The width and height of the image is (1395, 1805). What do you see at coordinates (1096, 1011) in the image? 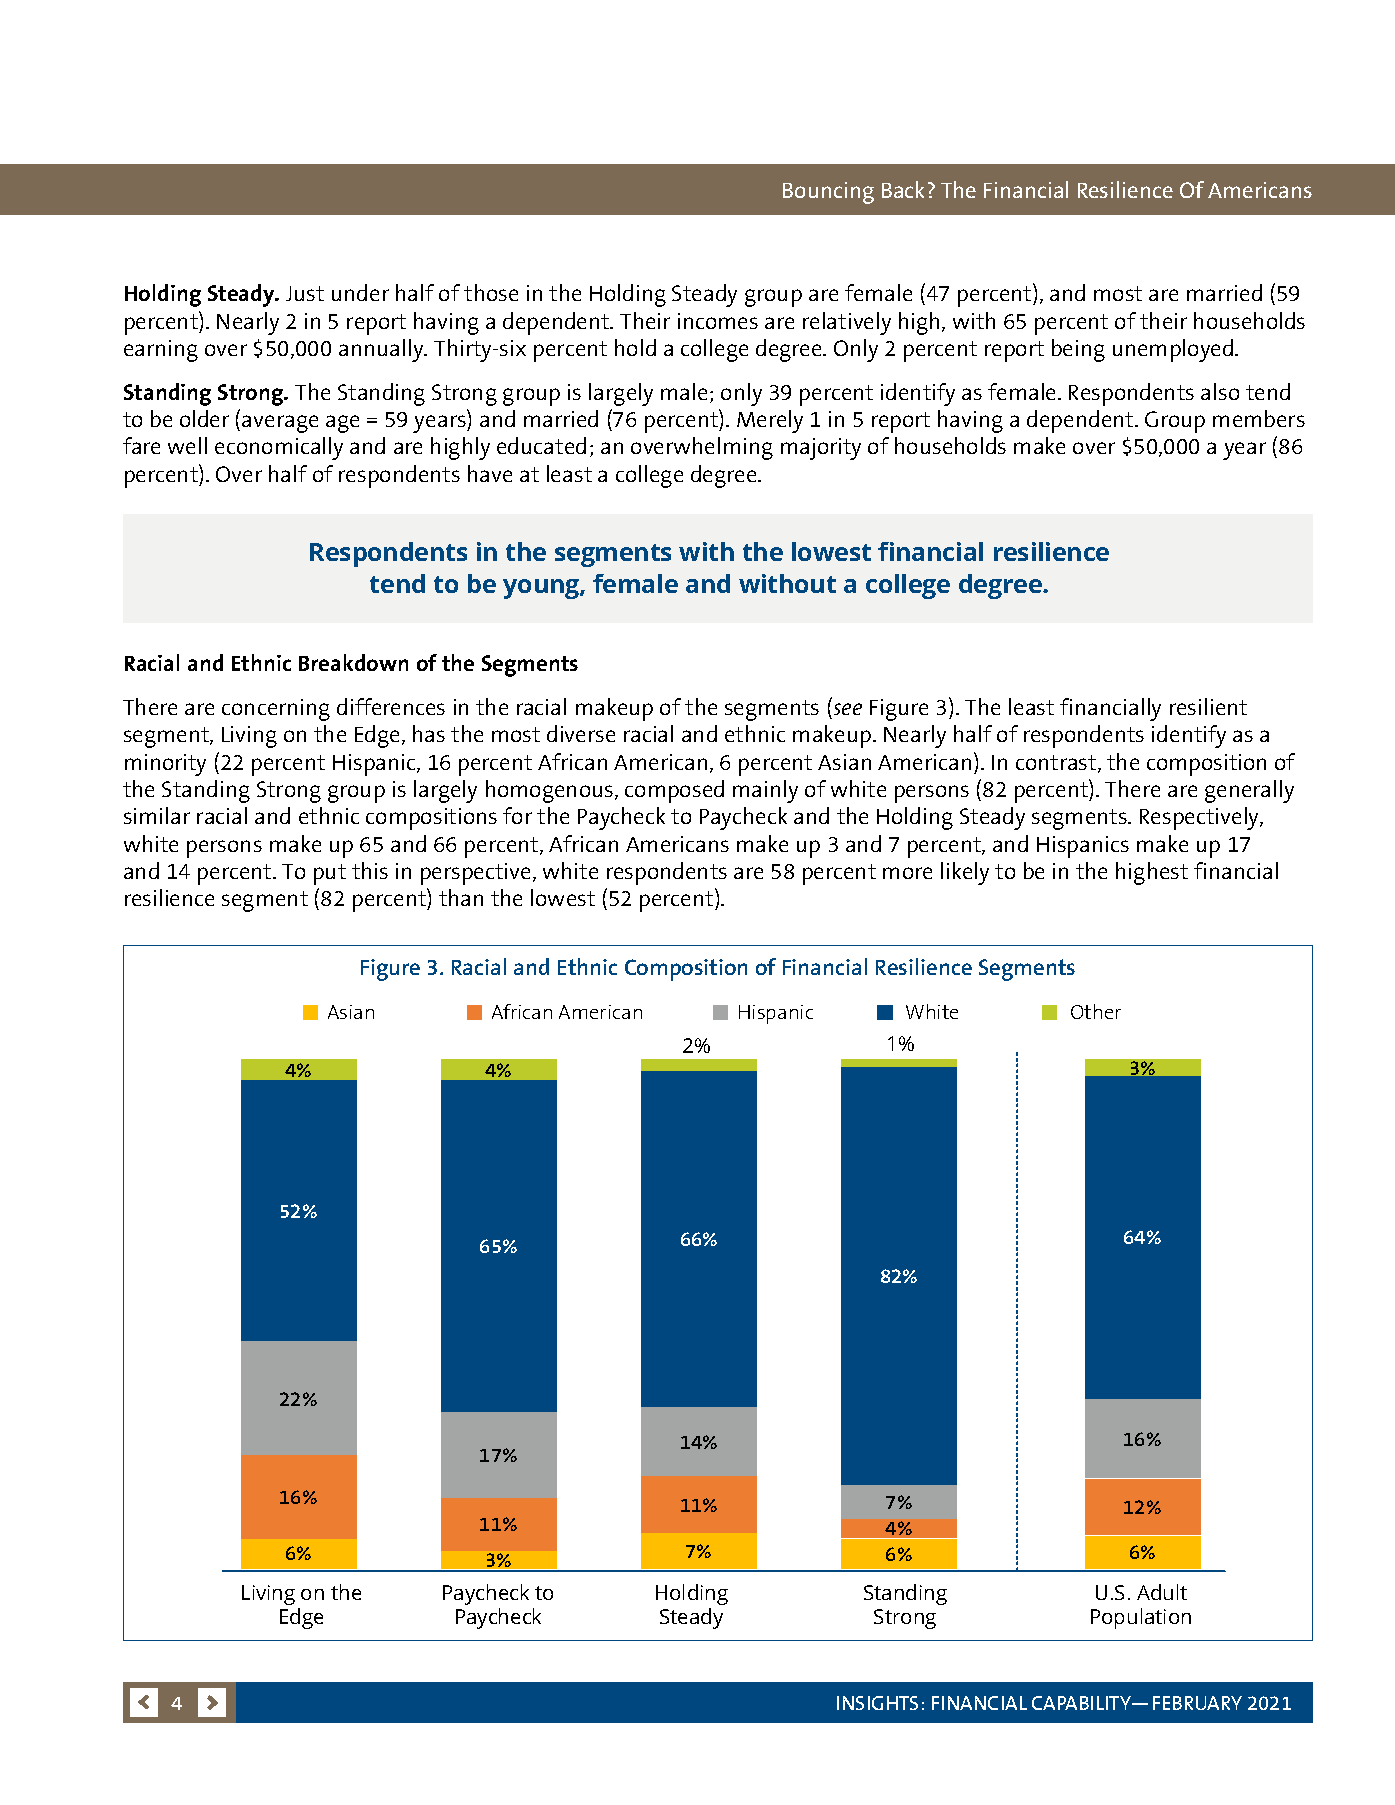
I see `Other` at bounding box center [1096, 1011].
